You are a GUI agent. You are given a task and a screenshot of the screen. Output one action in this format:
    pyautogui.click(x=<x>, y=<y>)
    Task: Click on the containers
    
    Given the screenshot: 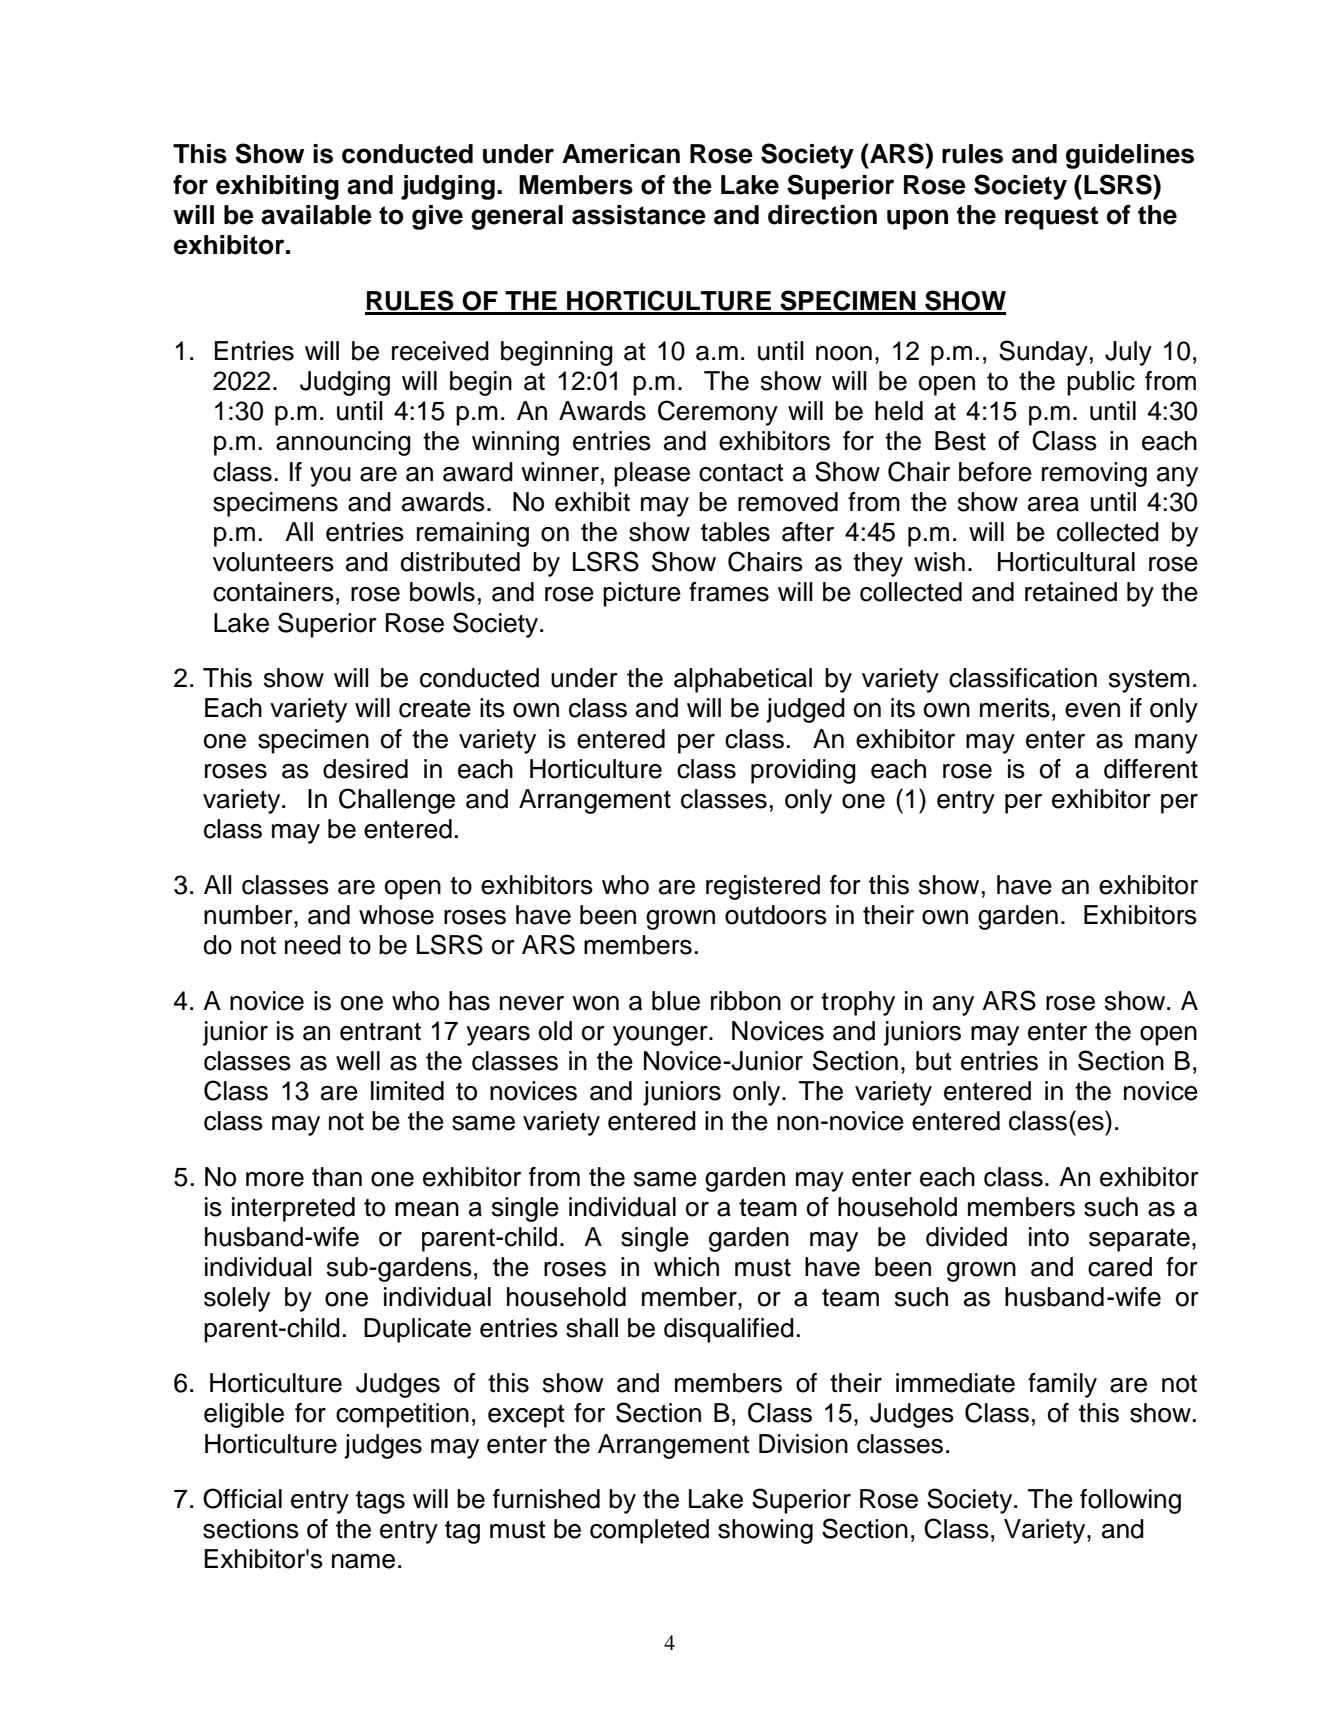 What is the action you would take?
    pyautogui.click(x=273, y=592)
